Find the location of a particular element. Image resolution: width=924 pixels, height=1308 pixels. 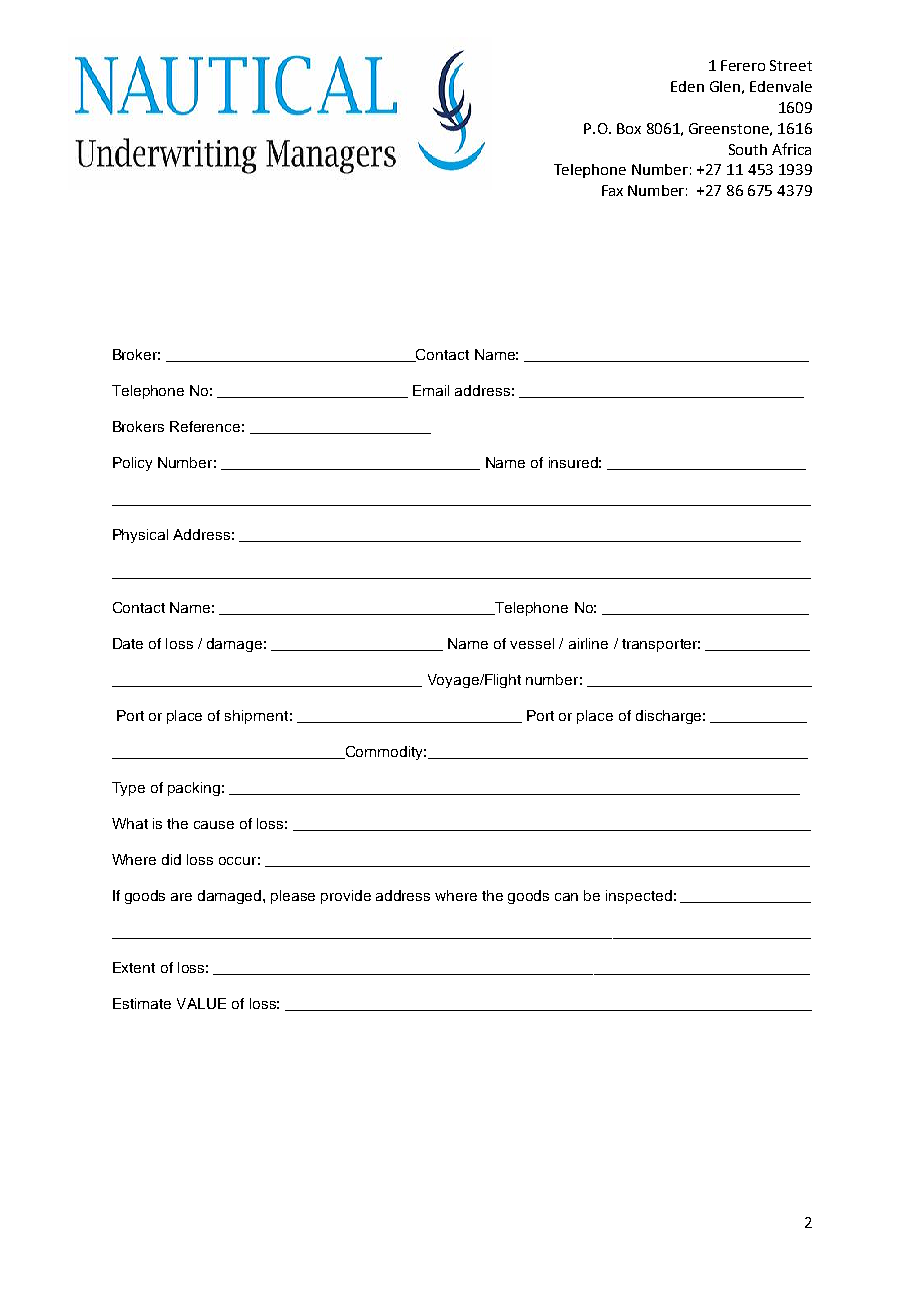

Email is located at coordinates (431, 390).
